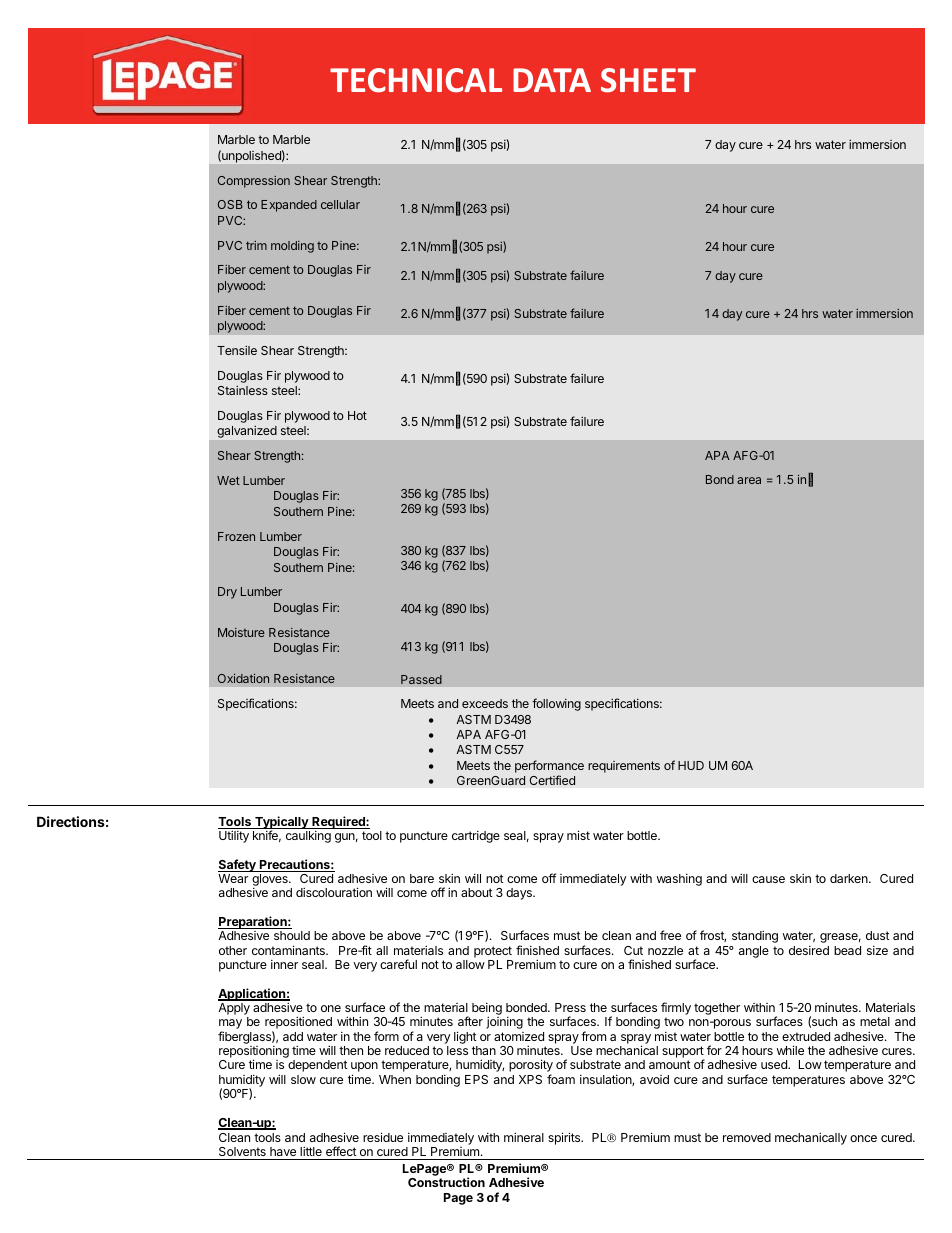 The image size is (952, 1233). What do you see at coordinates (747, 1137) in the screenshot?
I see `removed` at bounding box center [747, 1137].
